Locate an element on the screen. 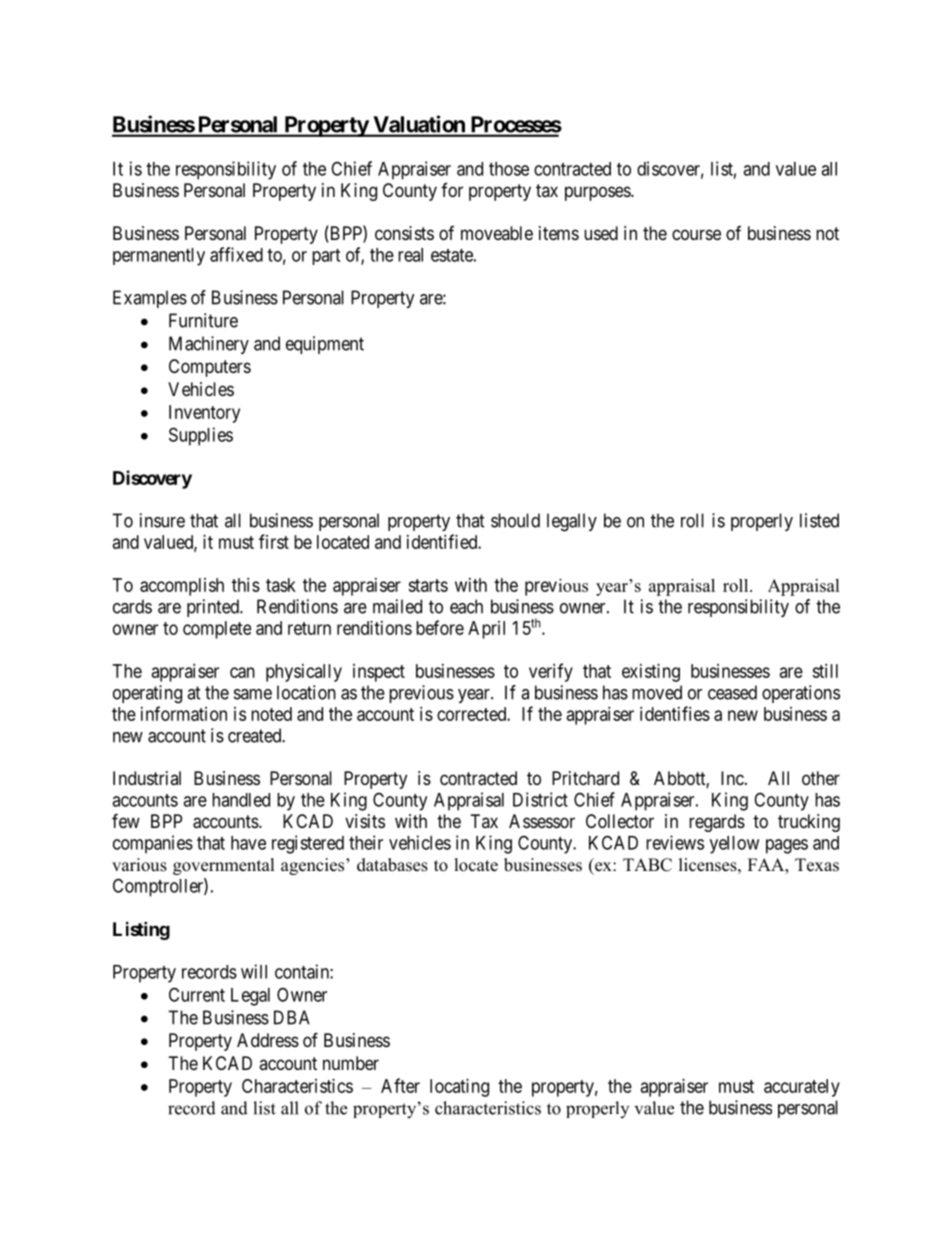 The height and width of the screenshot is (1233, 952). still is located at coordinates (825, 671).
